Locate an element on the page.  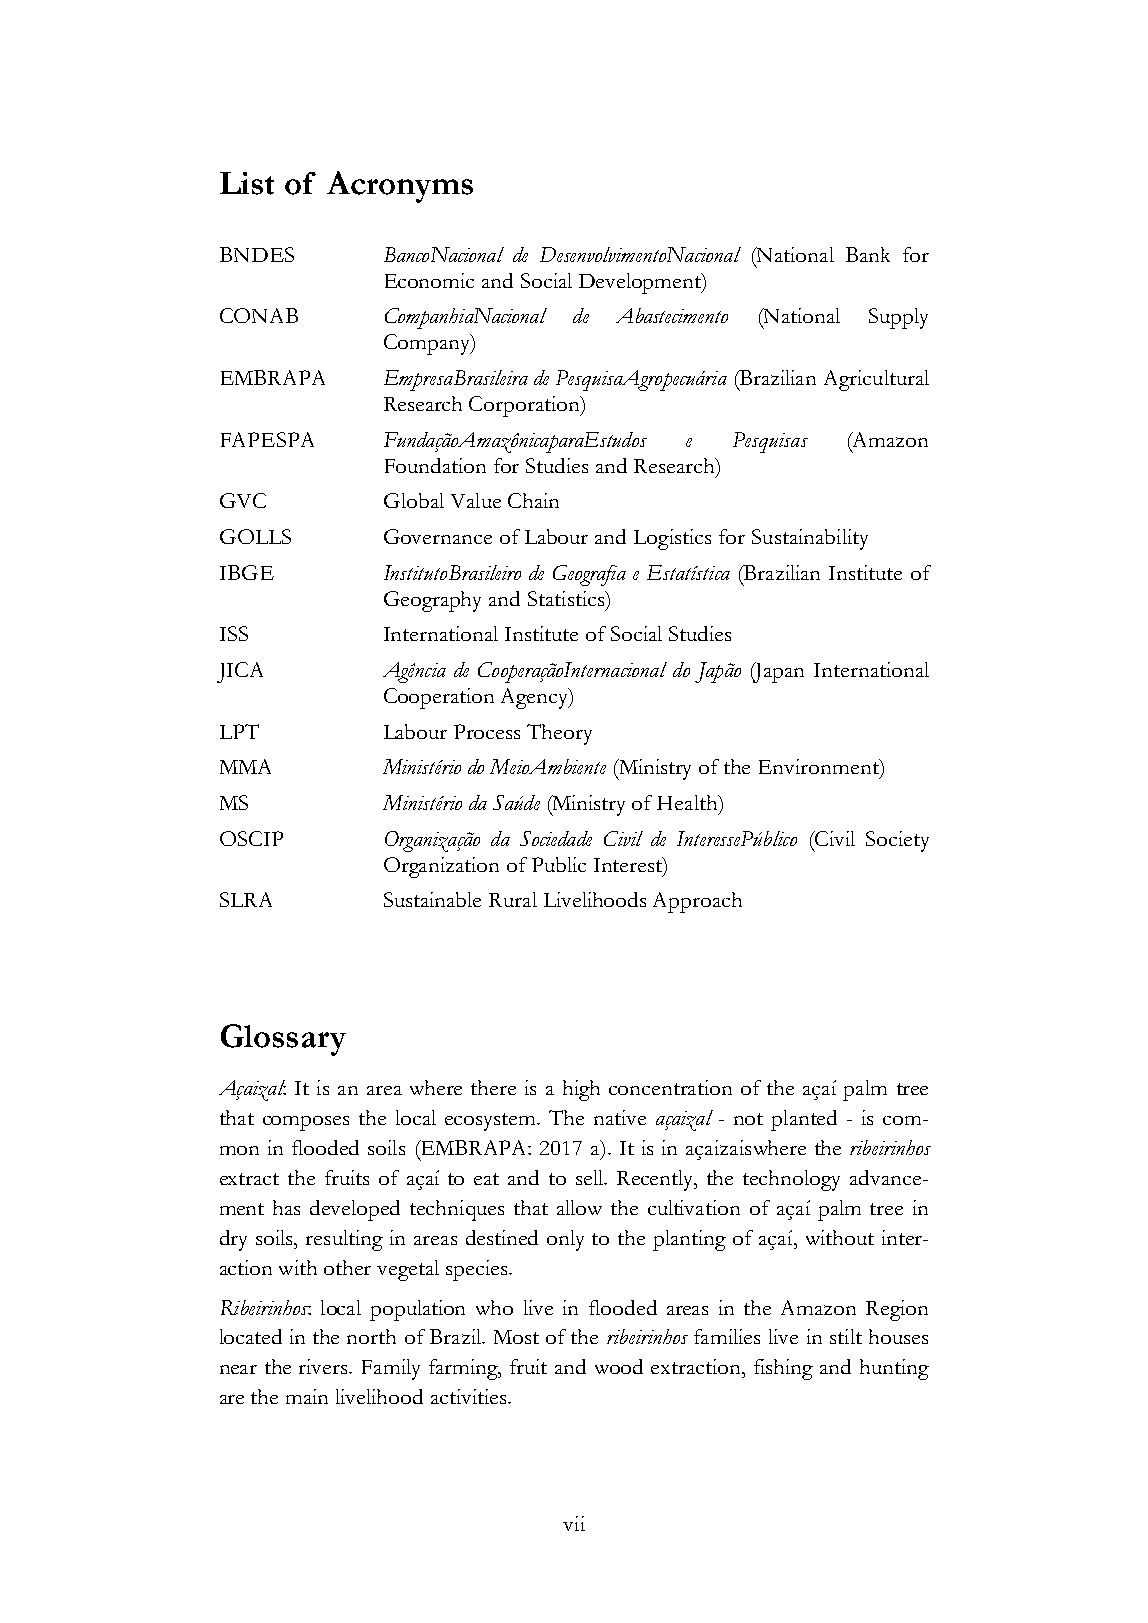
Society is located at coordinates (897, 841).
